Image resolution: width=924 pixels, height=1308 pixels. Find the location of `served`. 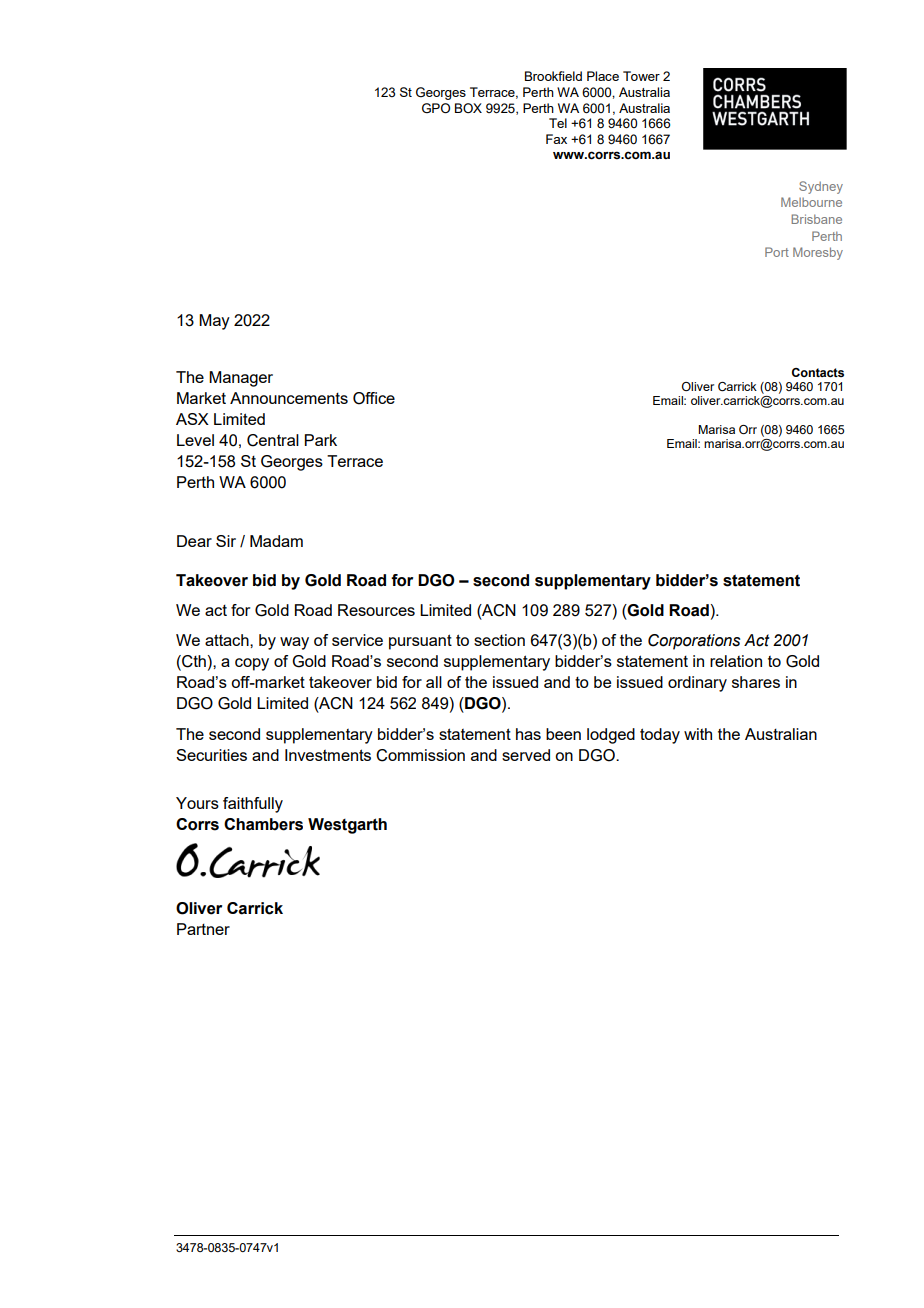

served is located at coordinates (526, 755).
